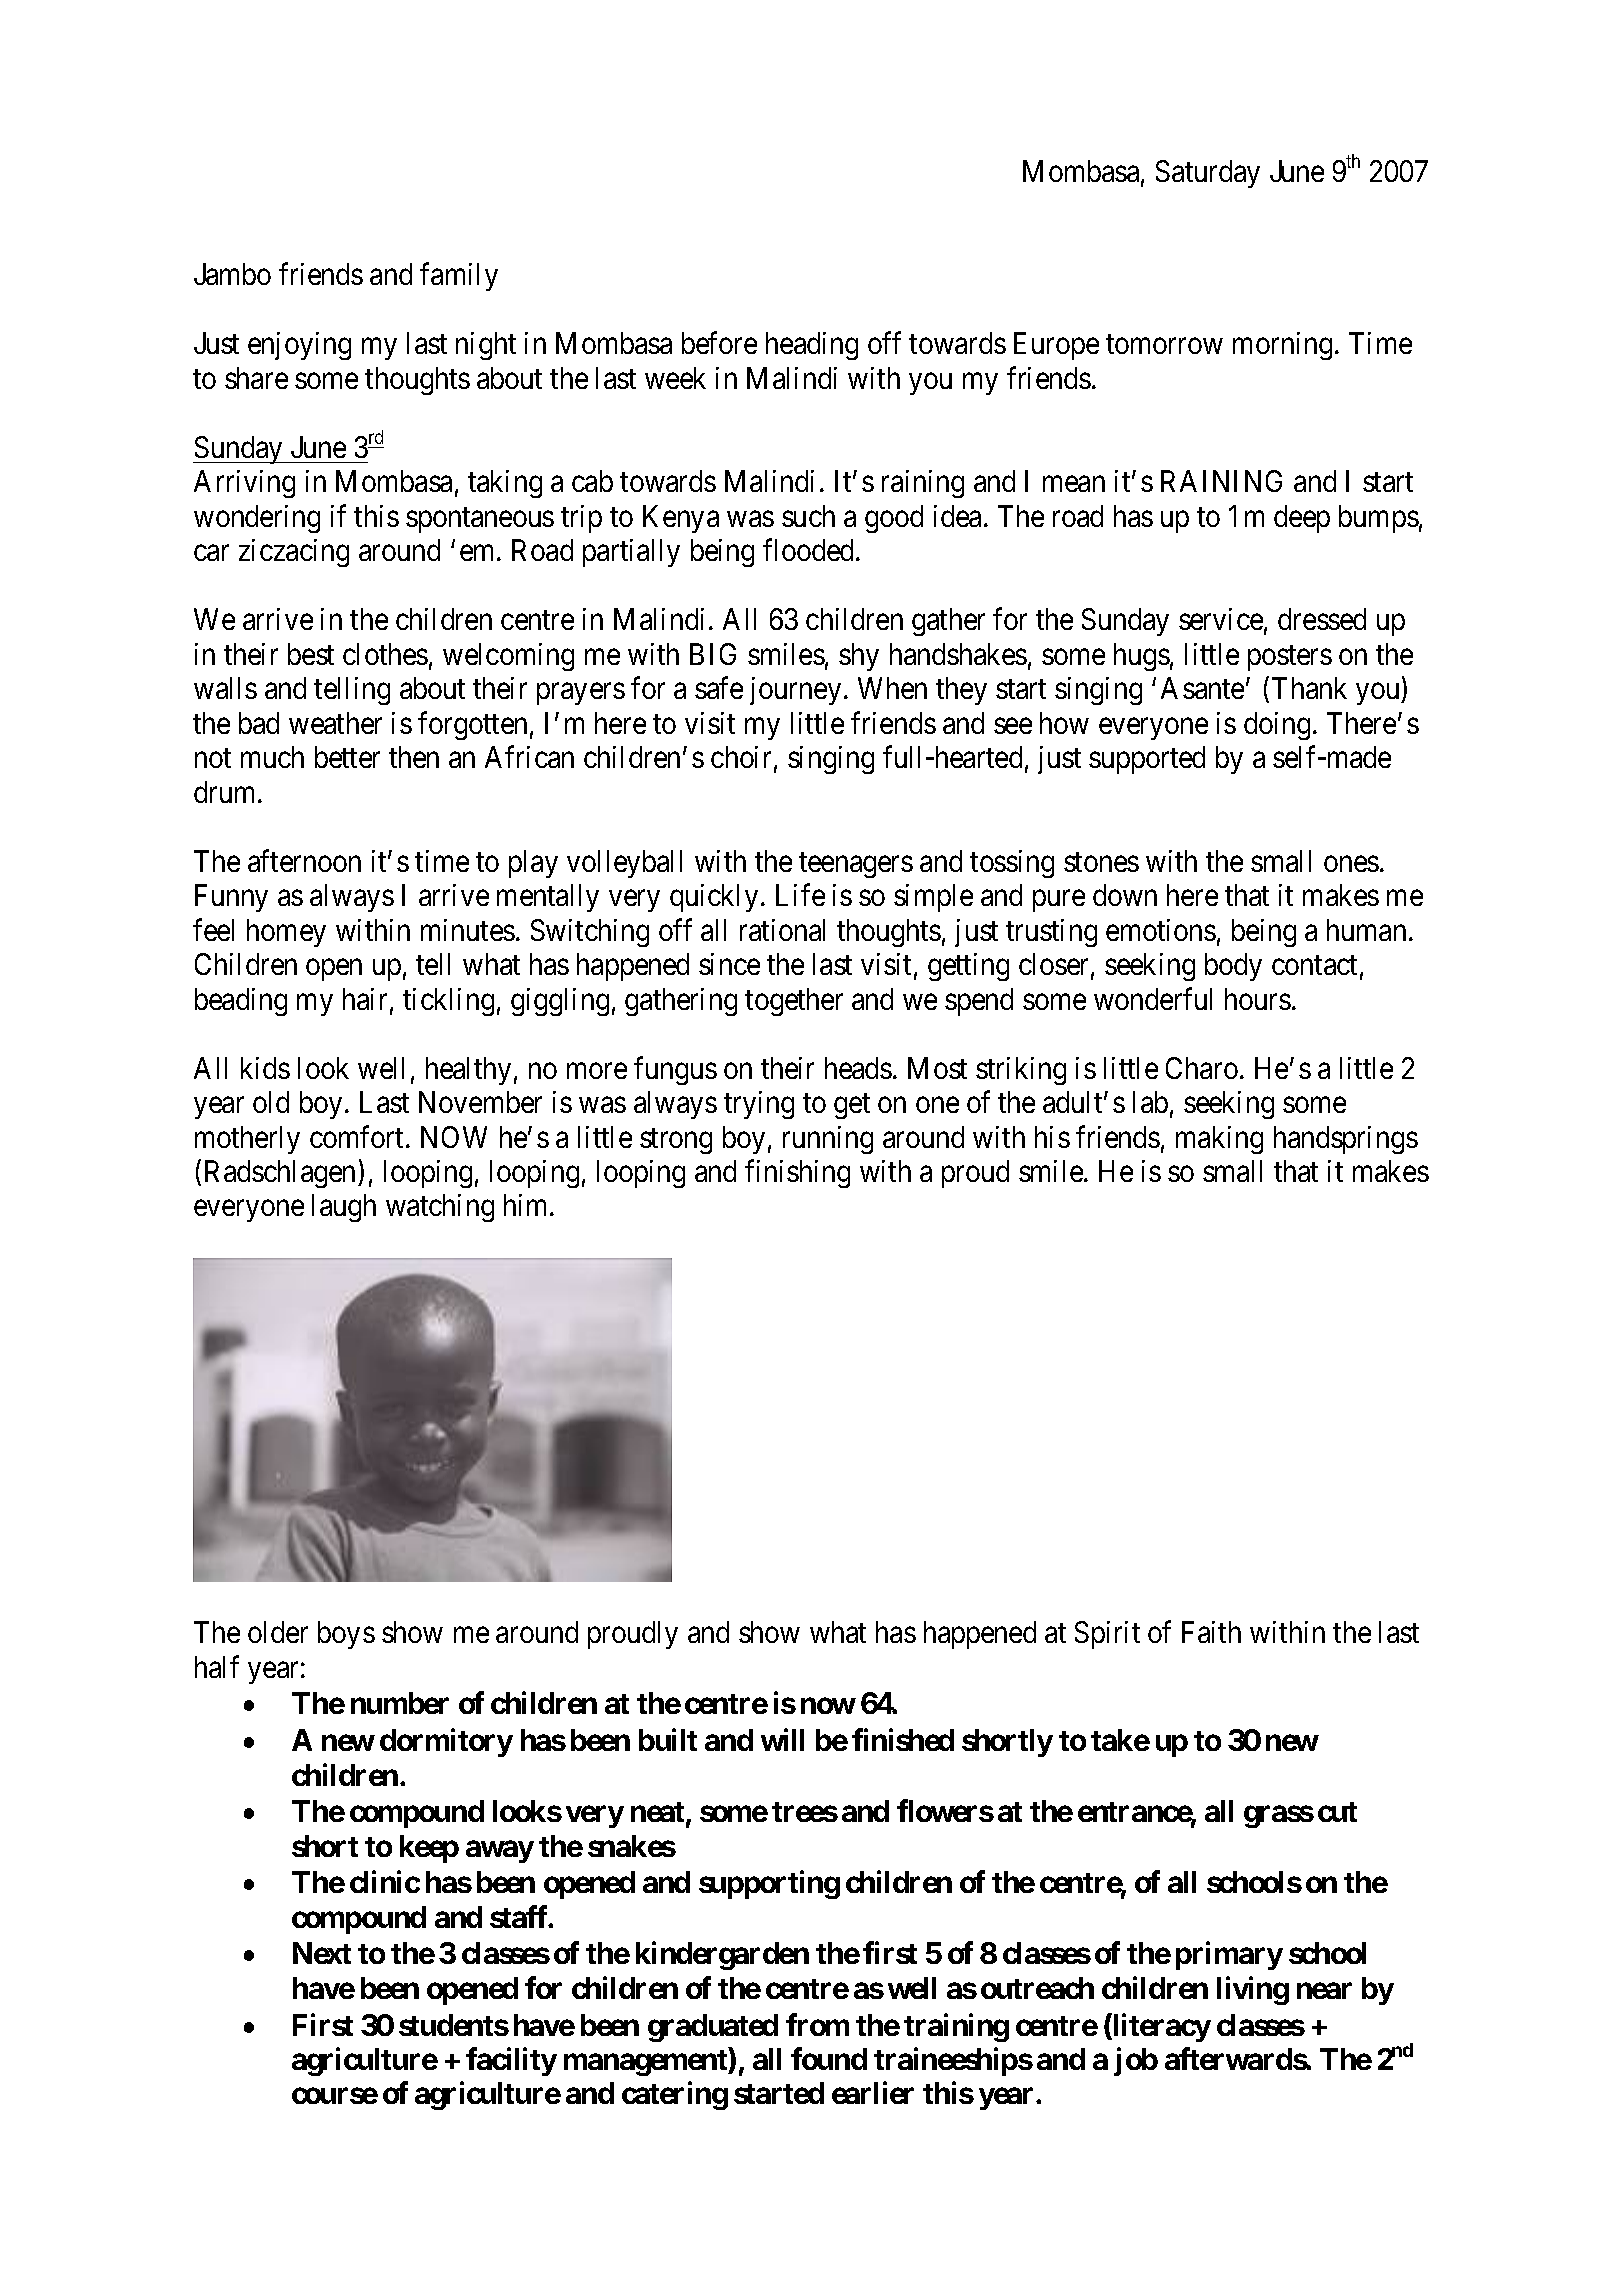 The image size is (1623, 2296). Describe the element at coordinates (795, 691) in the screenshot. I see `journey` at that location.
